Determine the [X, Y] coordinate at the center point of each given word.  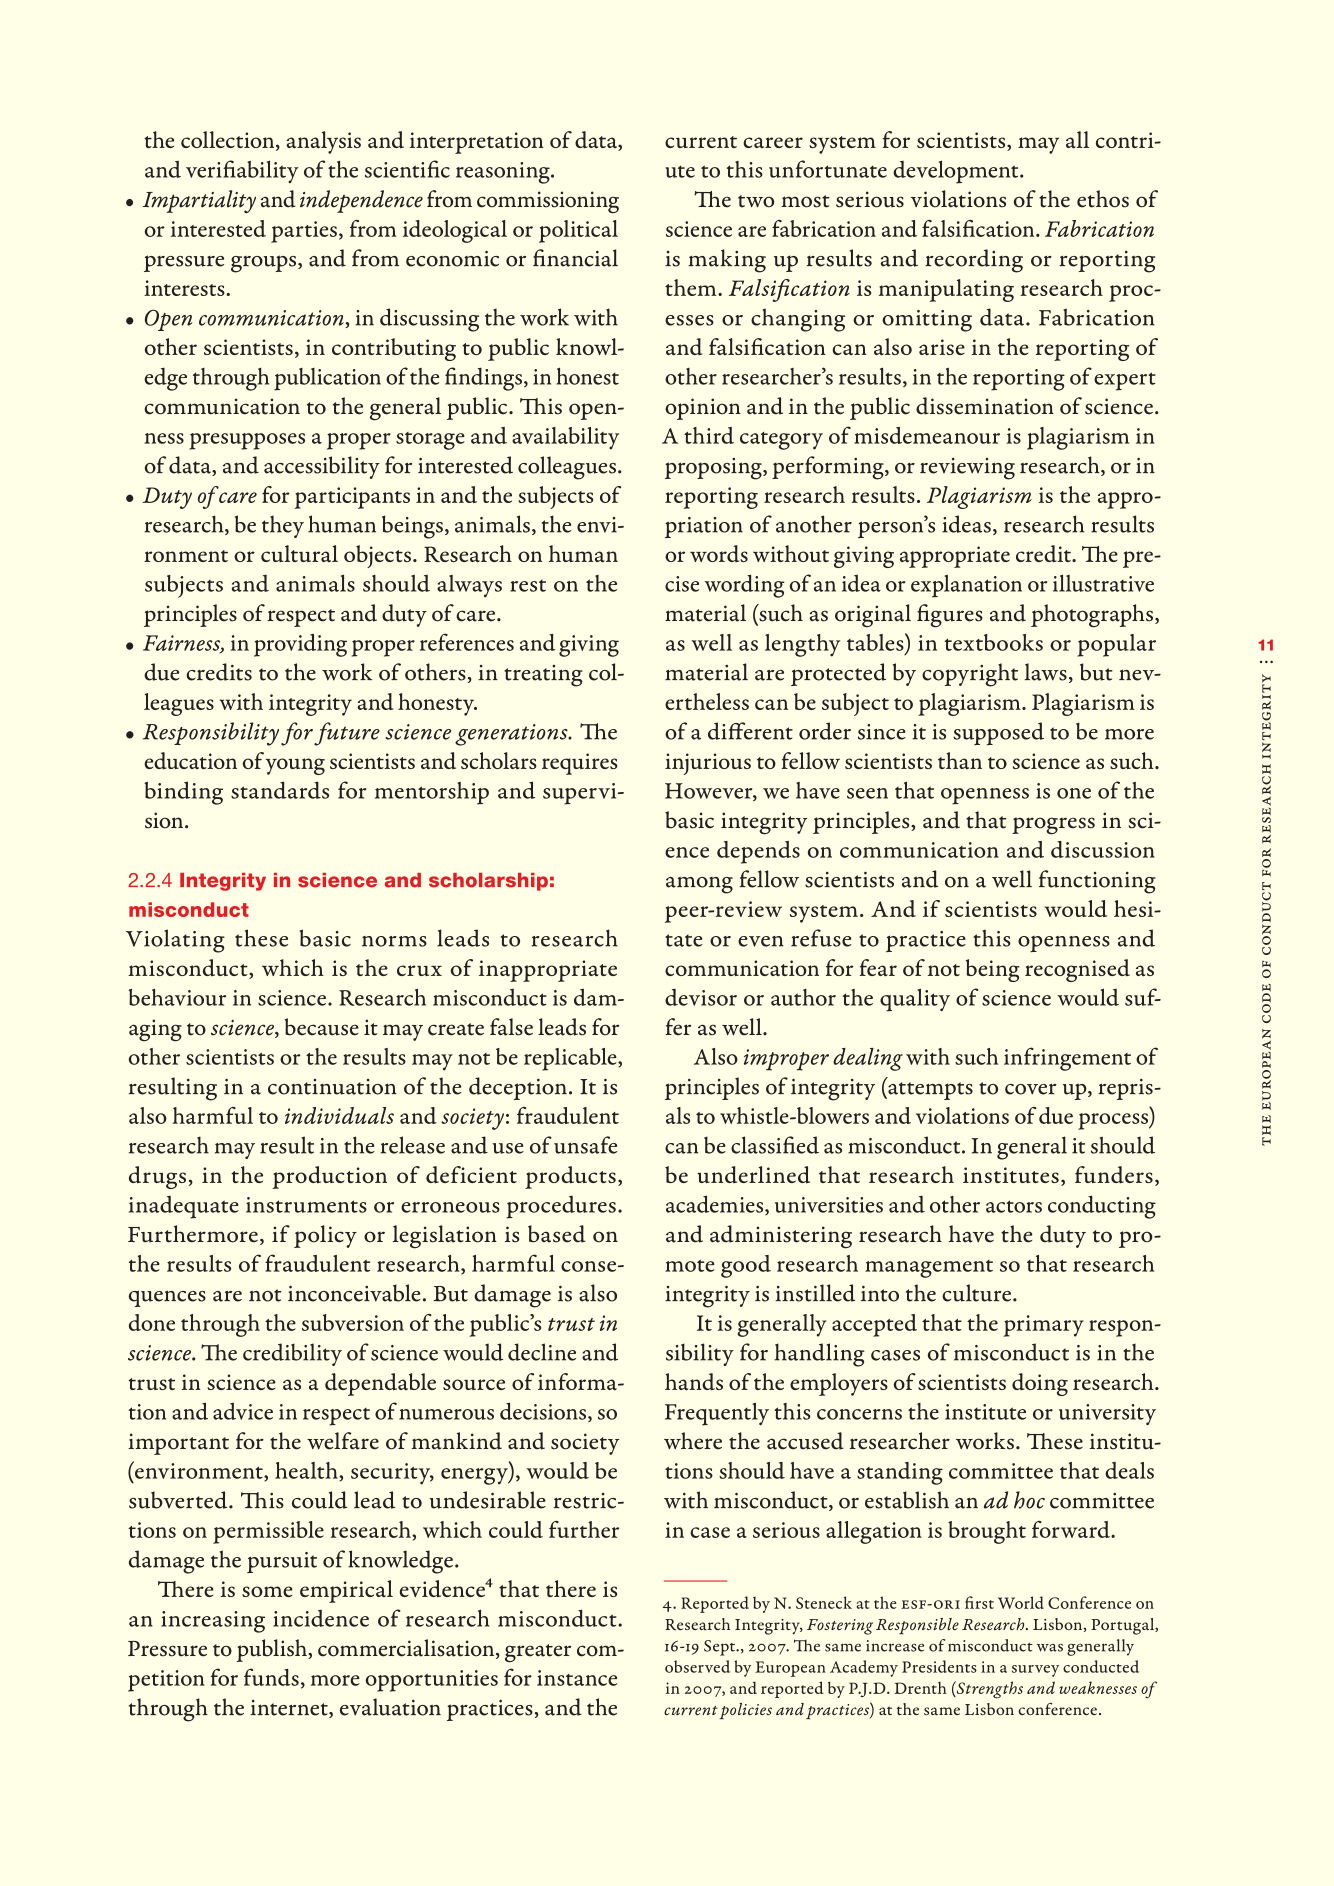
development [957, 172]
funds [271, 1677]
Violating [175, 941]
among [699, 885]
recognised [1077, 970]
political [578, 231]
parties [304, 232]
